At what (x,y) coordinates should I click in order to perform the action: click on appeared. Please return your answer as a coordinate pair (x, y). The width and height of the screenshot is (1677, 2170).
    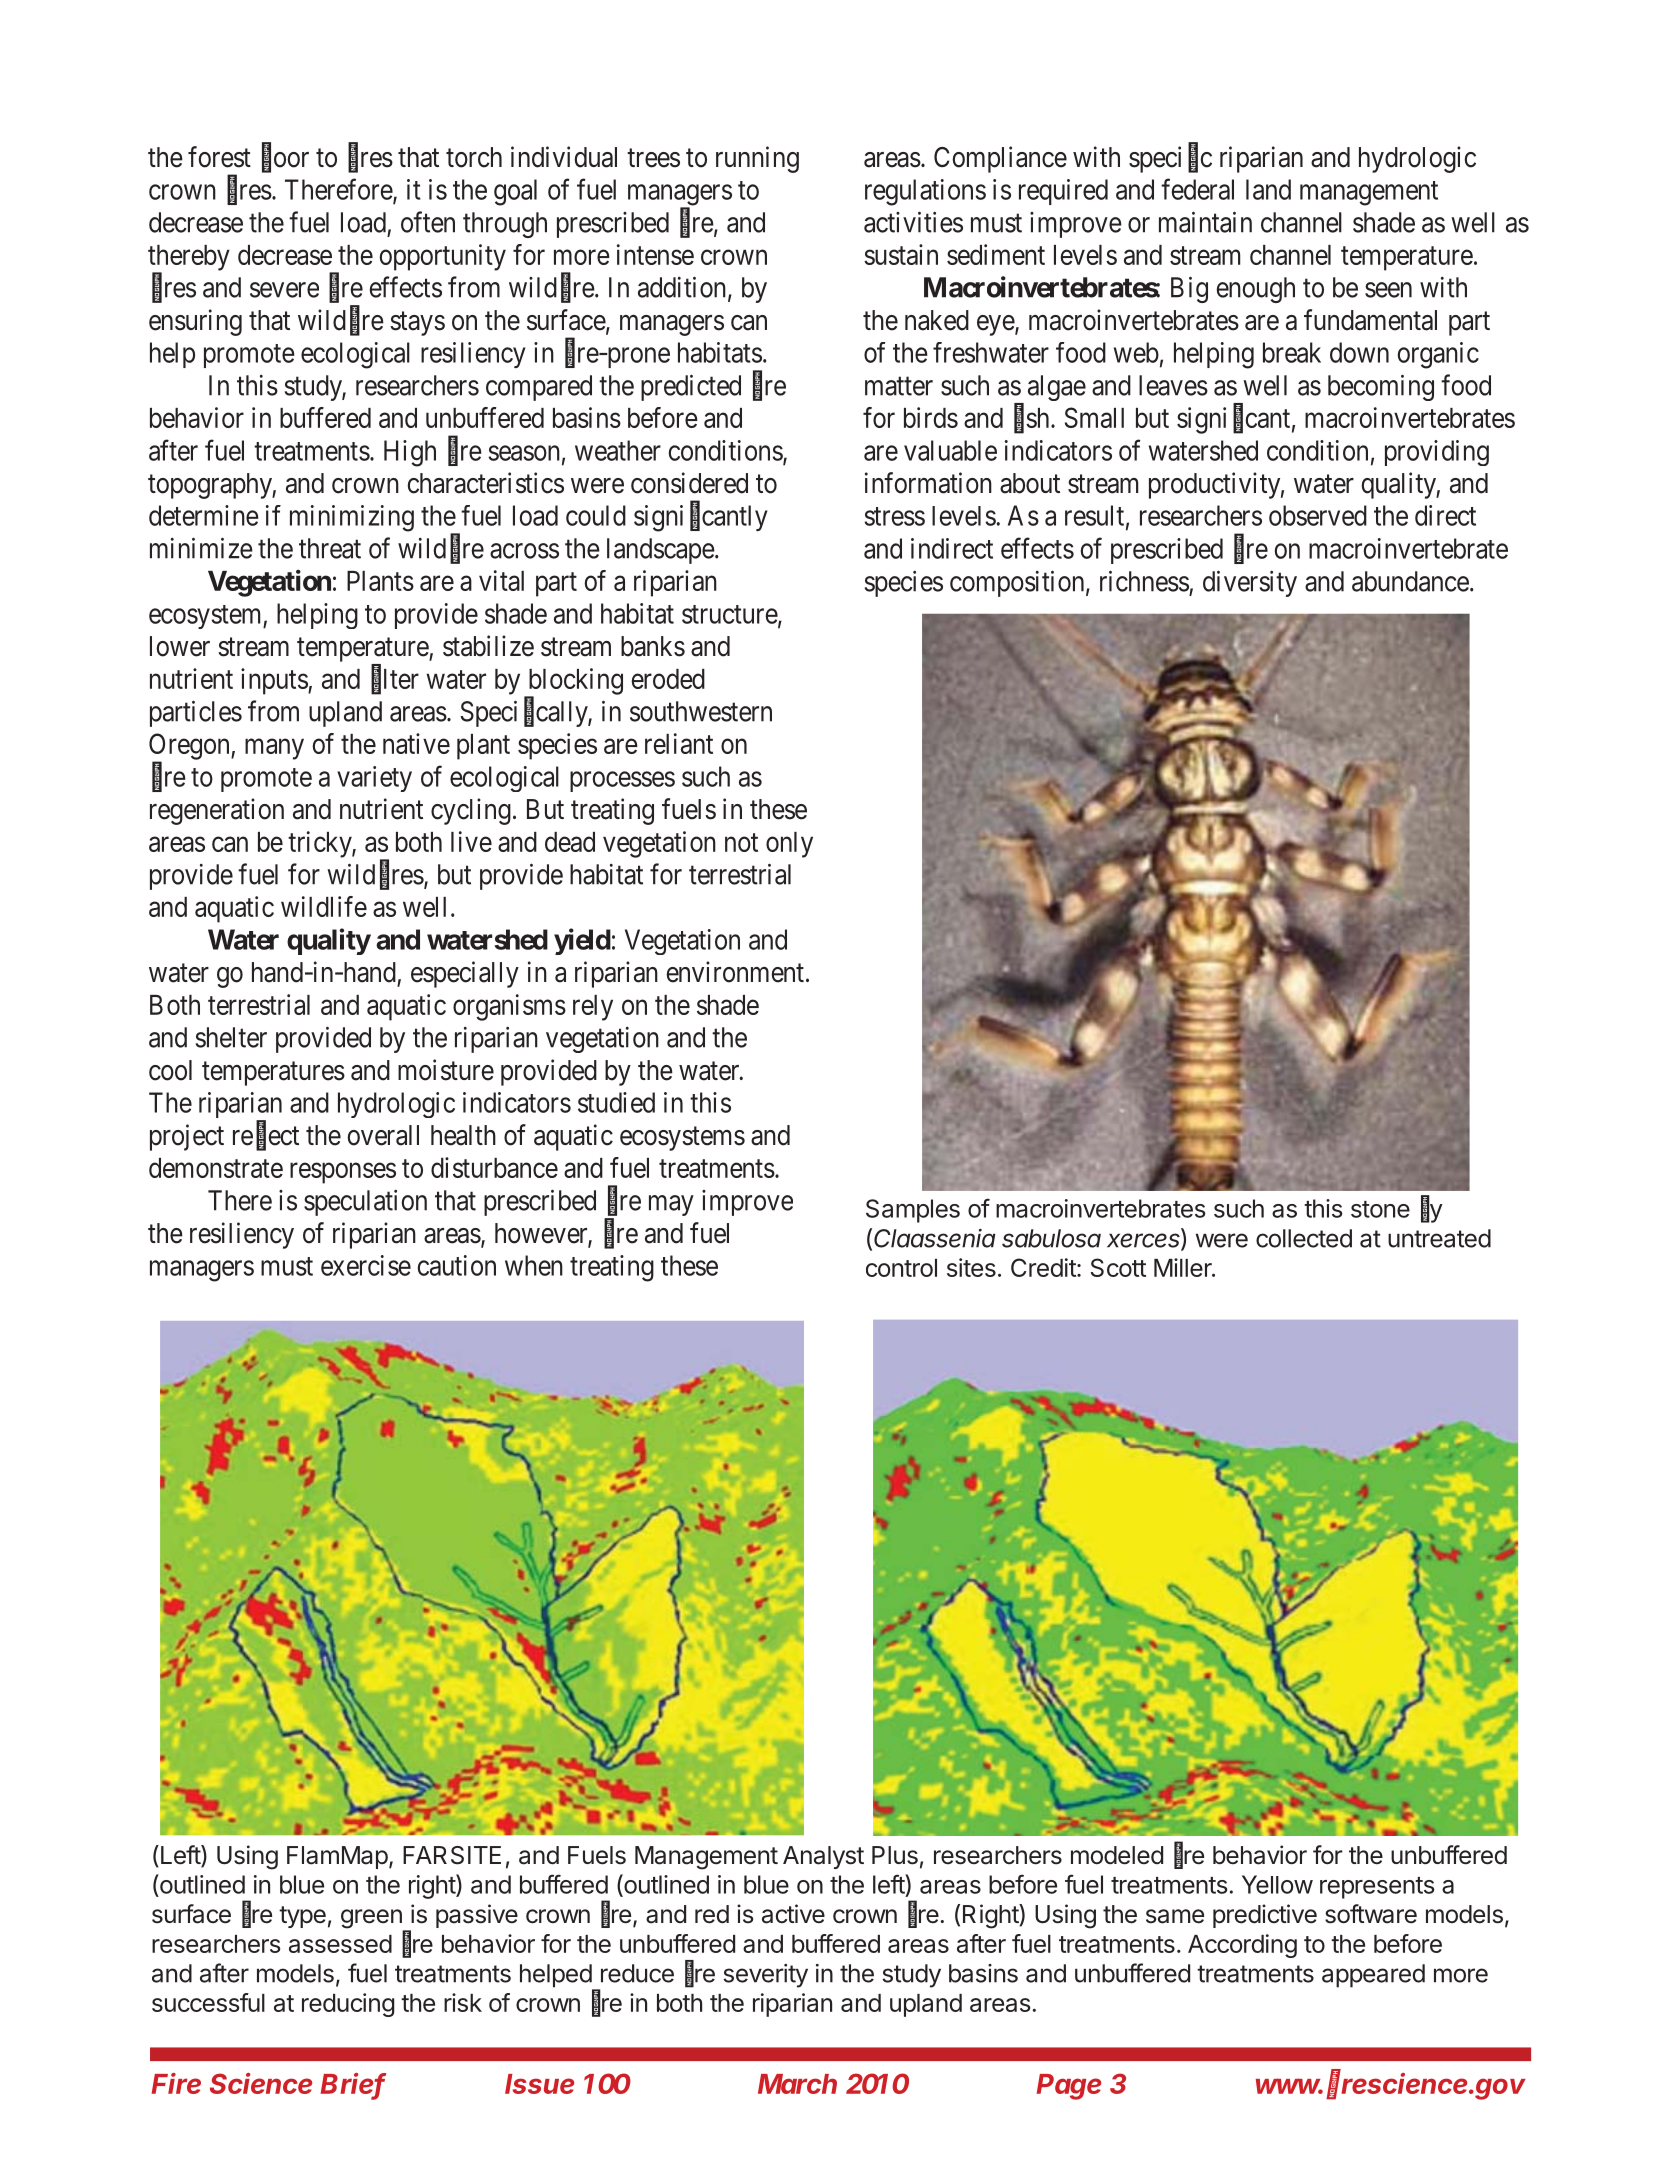
    Looking at the image, I should click on (1373, 1976).
